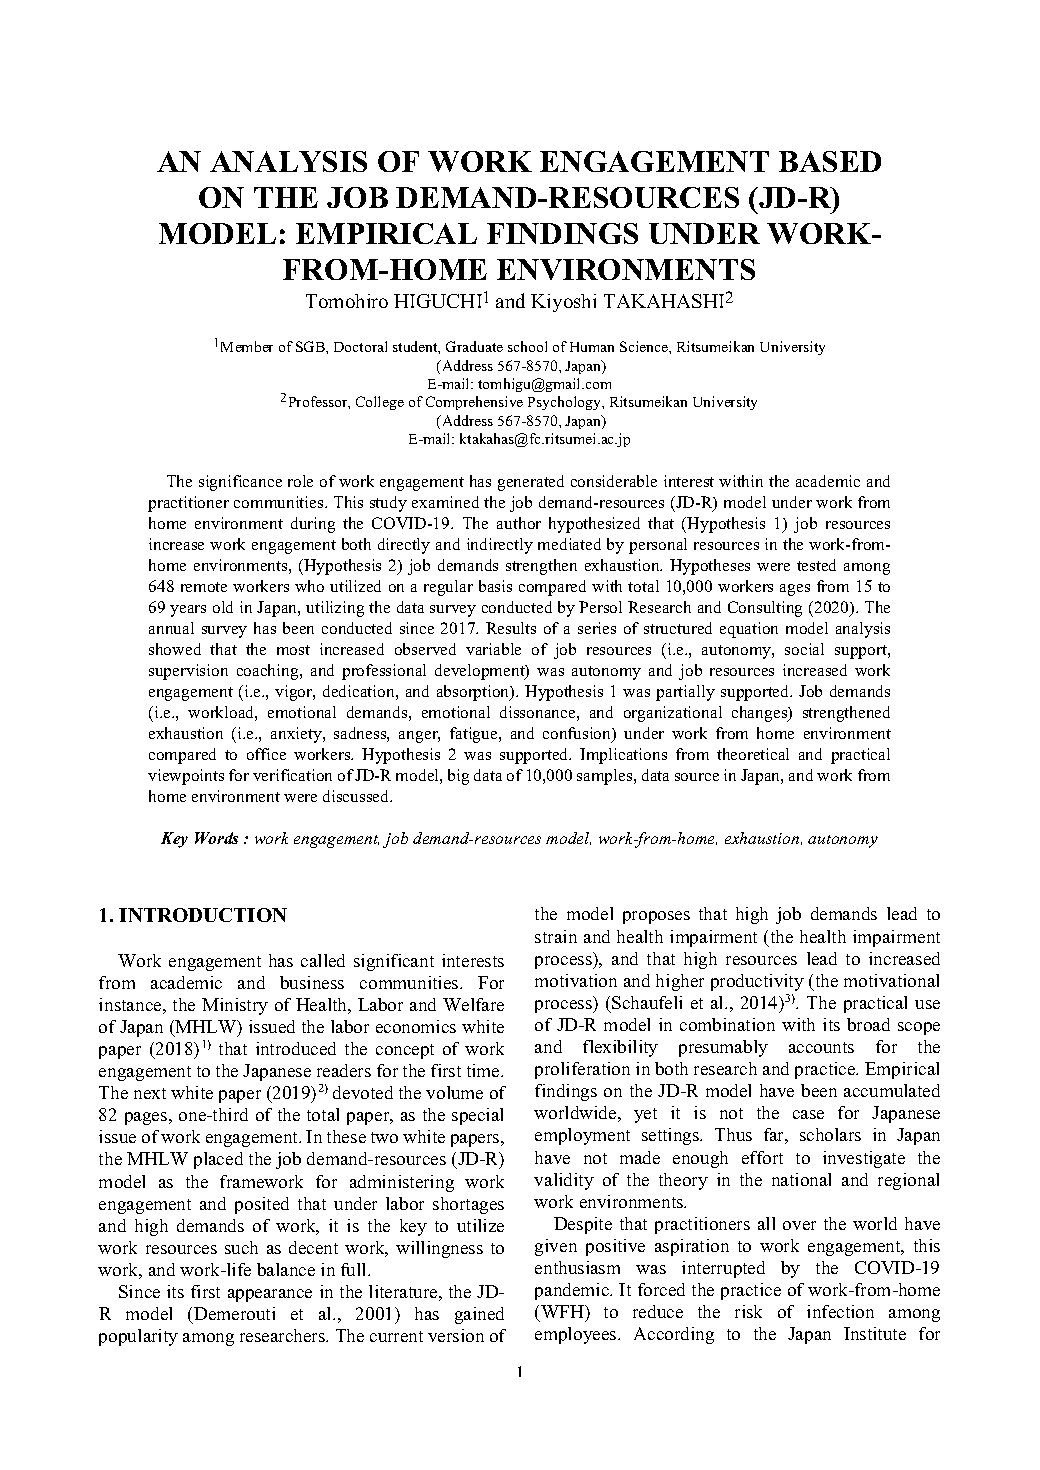  Describe the element at coordinates (753, 754) in the screenshot. I see `theoretical` at that location.
